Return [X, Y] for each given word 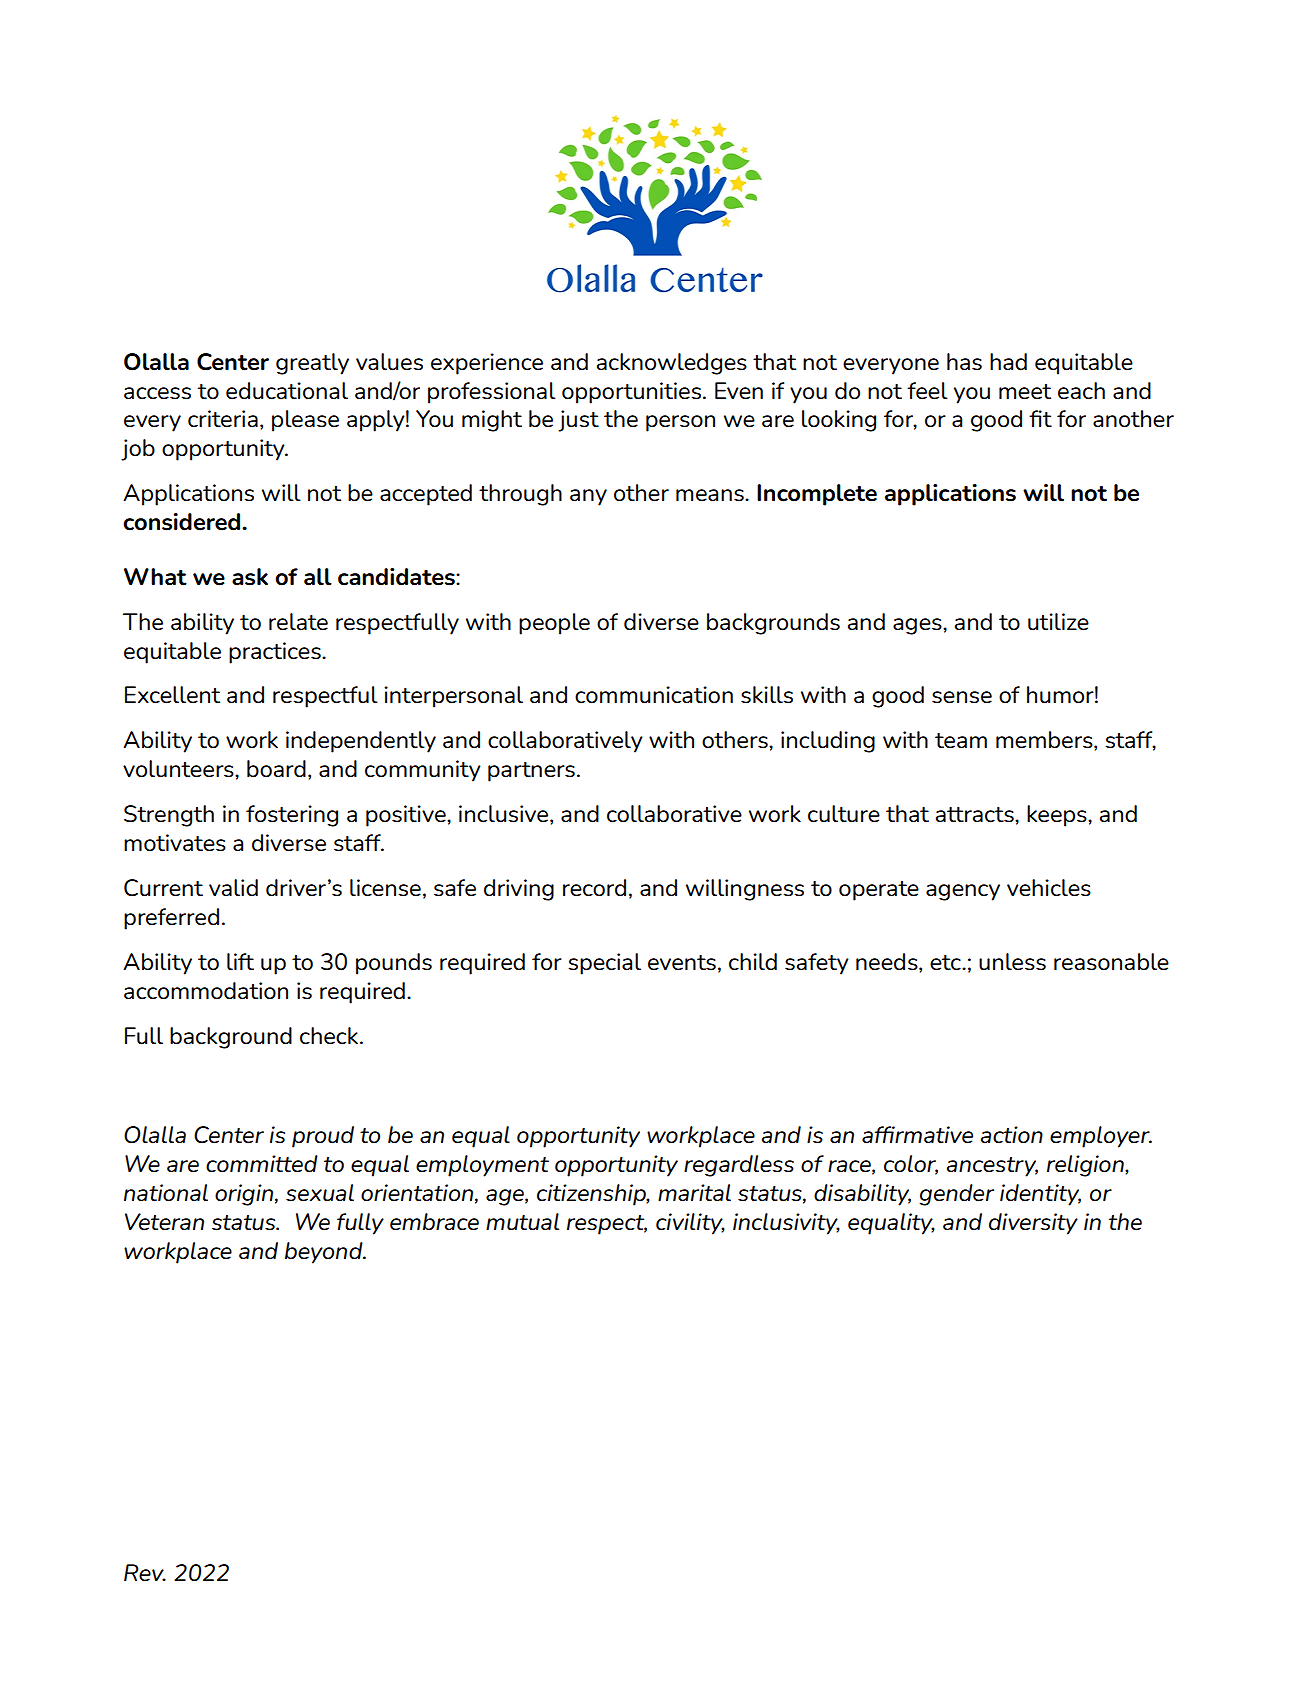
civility [690, 1224]
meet [1025, 392]
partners [531, 772]
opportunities [631, 393]
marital [694, 1193]
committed [262, 1164]
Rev [145, 1573]
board [276, 769]
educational [287, 391]
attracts [976, 815]
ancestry [992, 1167]
